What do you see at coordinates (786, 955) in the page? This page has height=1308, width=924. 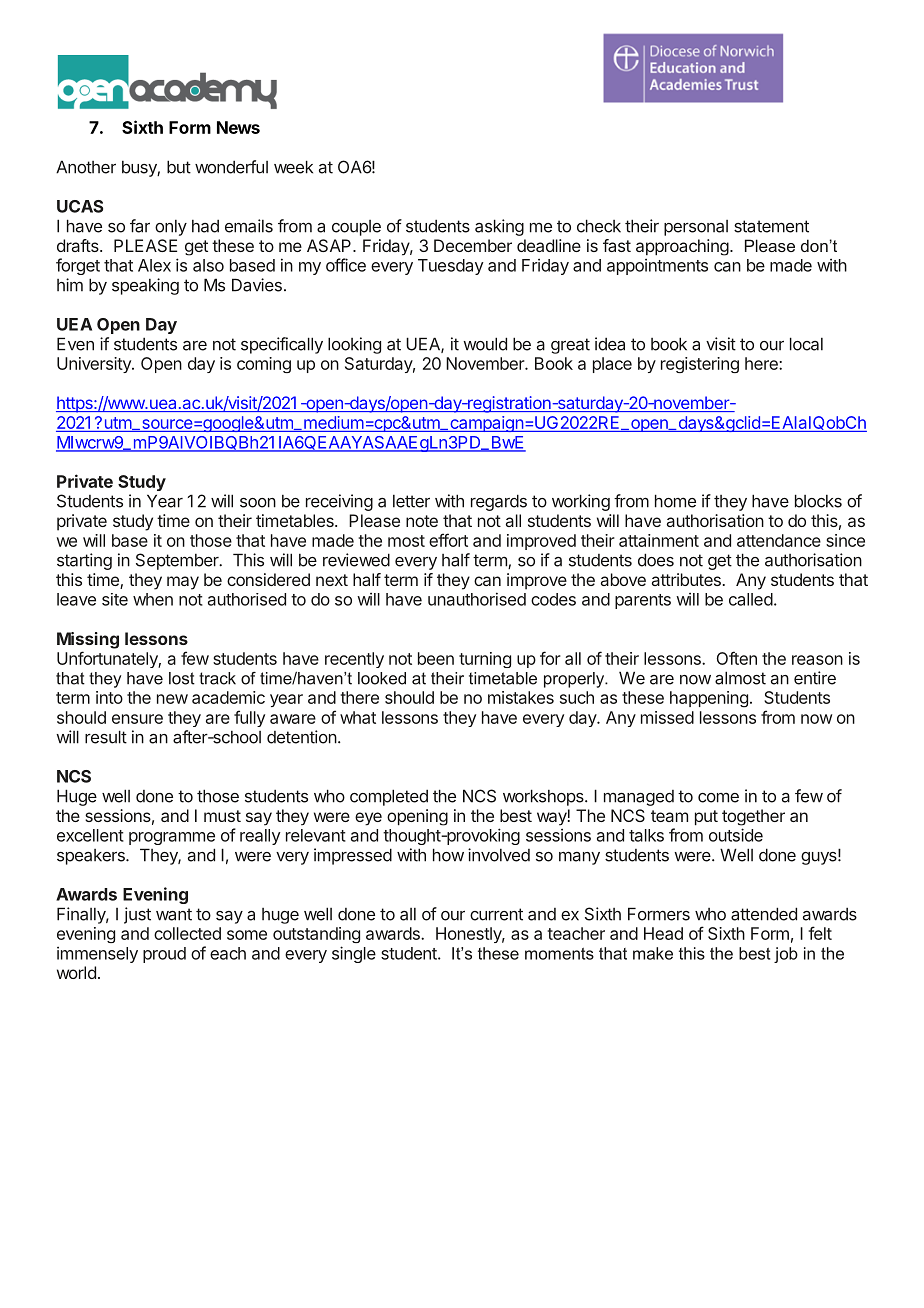 I see `job` at bounding box center [786, 955].
